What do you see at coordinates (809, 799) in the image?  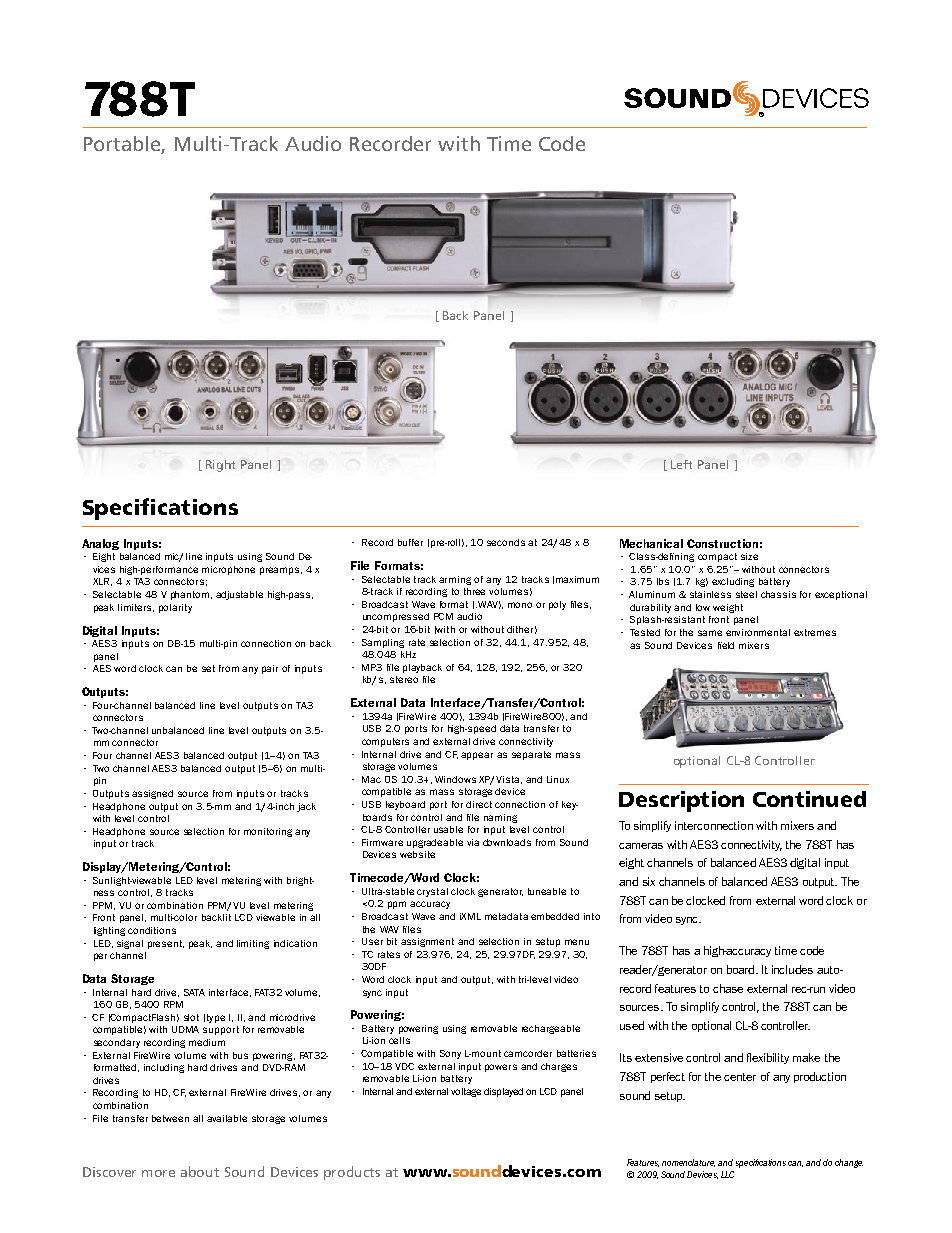 I see `Continued` at bounding box center [809, 799].
